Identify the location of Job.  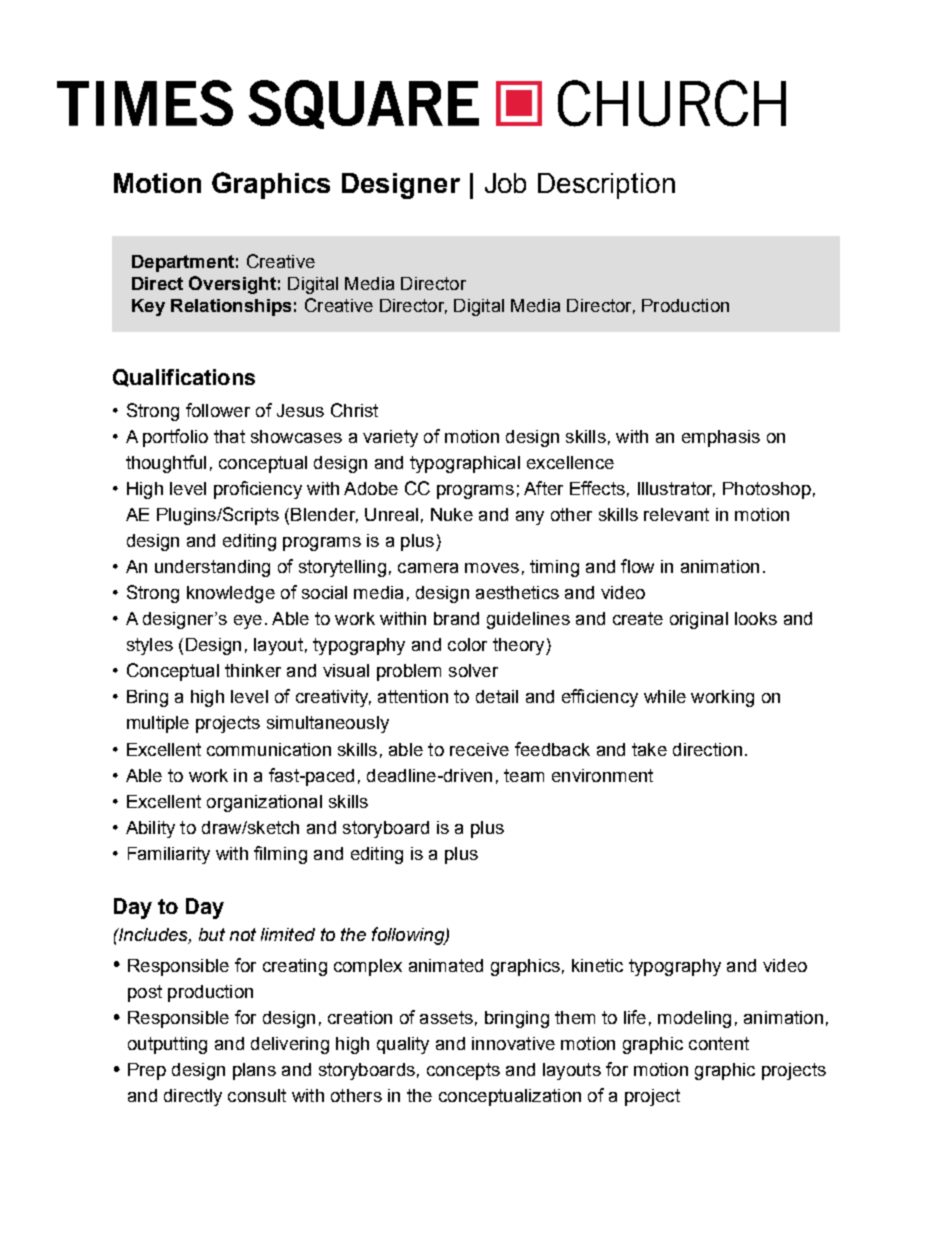
(505, 183).
